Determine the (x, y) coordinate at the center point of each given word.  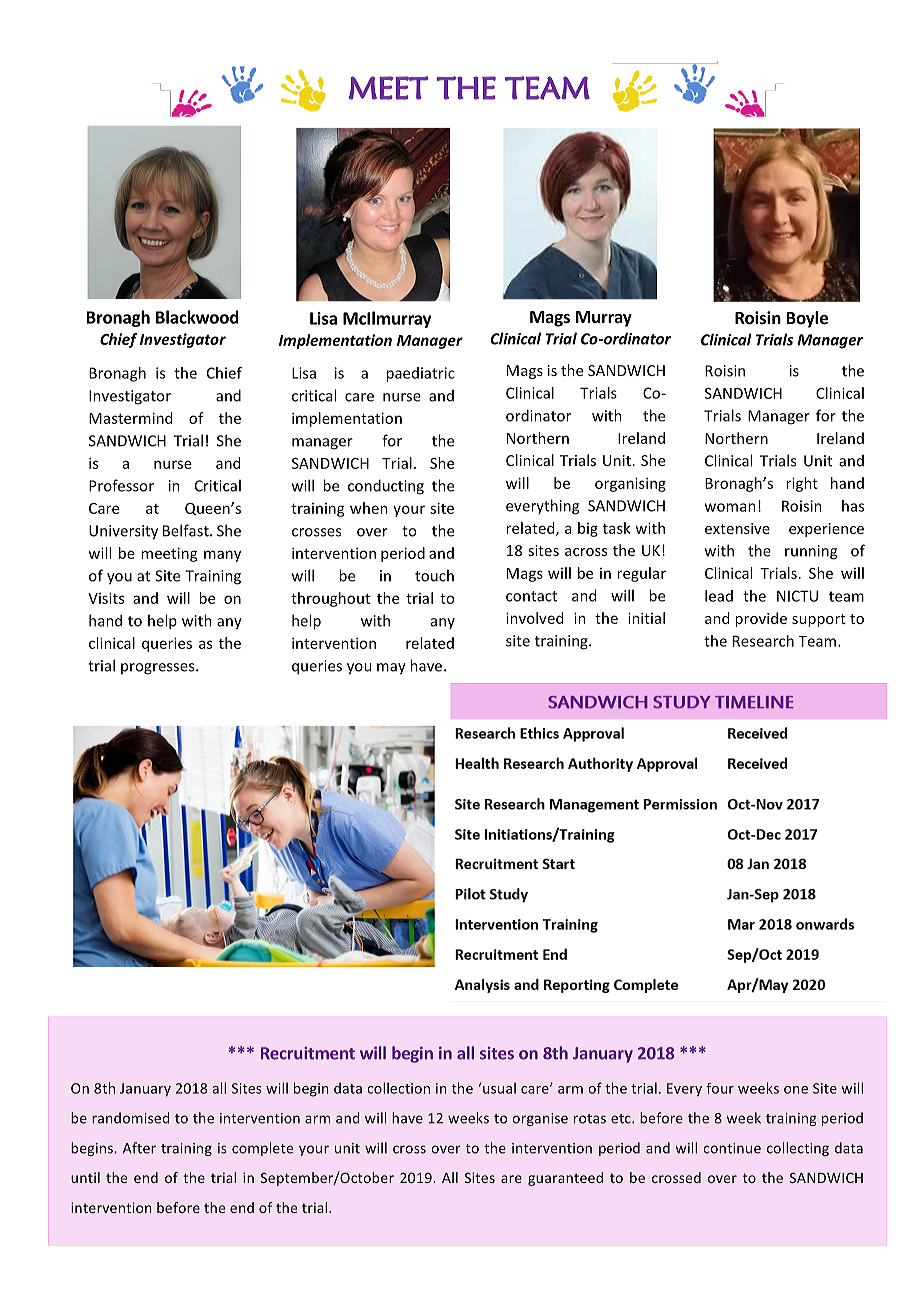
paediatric (420, 374)
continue (732, 1148)
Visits (106, 598)
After (139, 1148)
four (720, 1088)
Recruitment (308, 1053)
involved (534, 618)
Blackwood (197, 317)
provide (761, 619)
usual (499, 1088)
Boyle (807, 319)
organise (540, 1119)
